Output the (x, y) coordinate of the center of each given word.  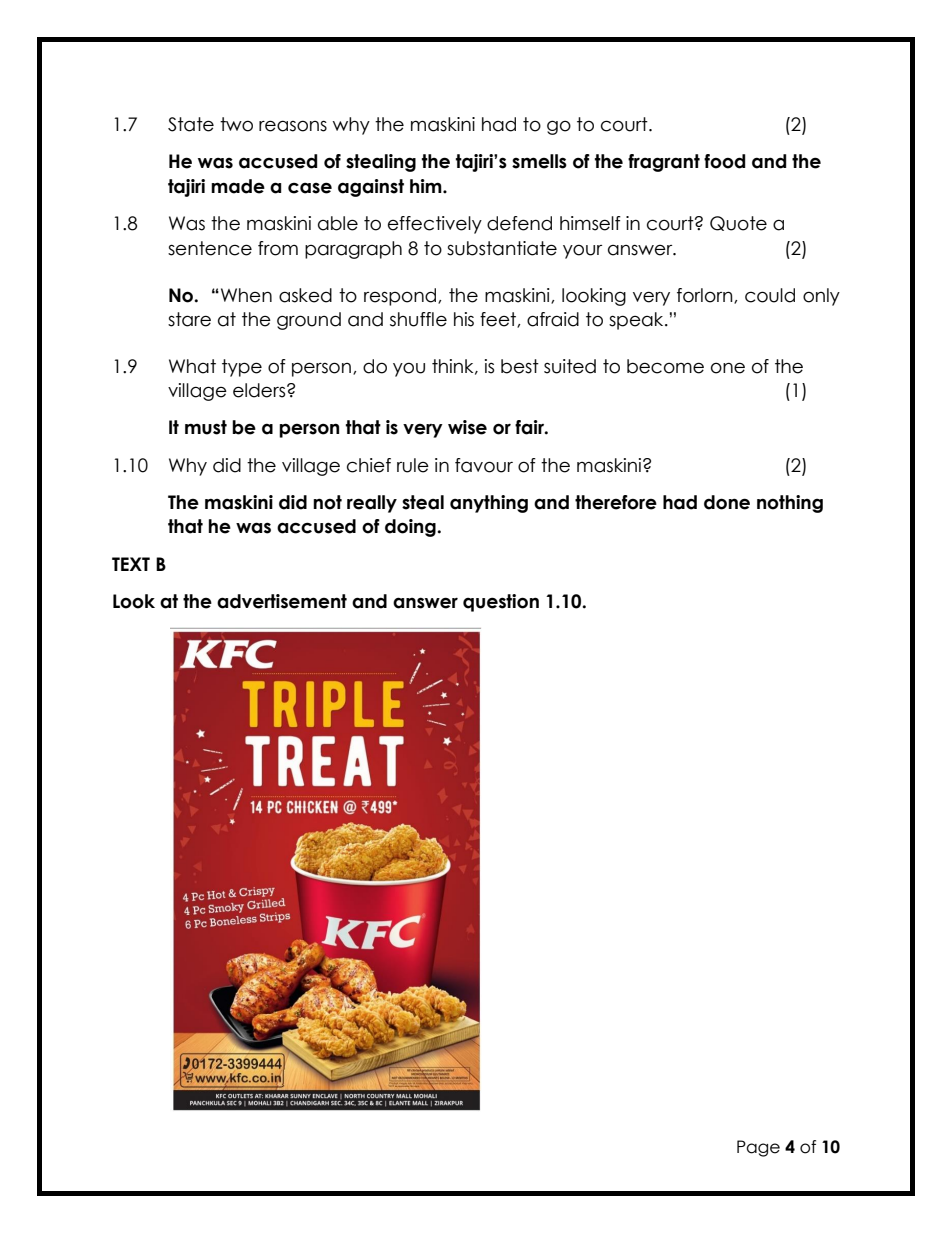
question (501, 603)
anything (489, 504)
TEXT (131, 564)
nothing (790, 504)
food (724, 161)
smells (539, 161)
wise (467, 427)
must (206, 427)
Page (758, 1148)
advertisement (282, 601)
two (236, 124)
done (727, 502)
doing (411, 528)
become (665, 366)
